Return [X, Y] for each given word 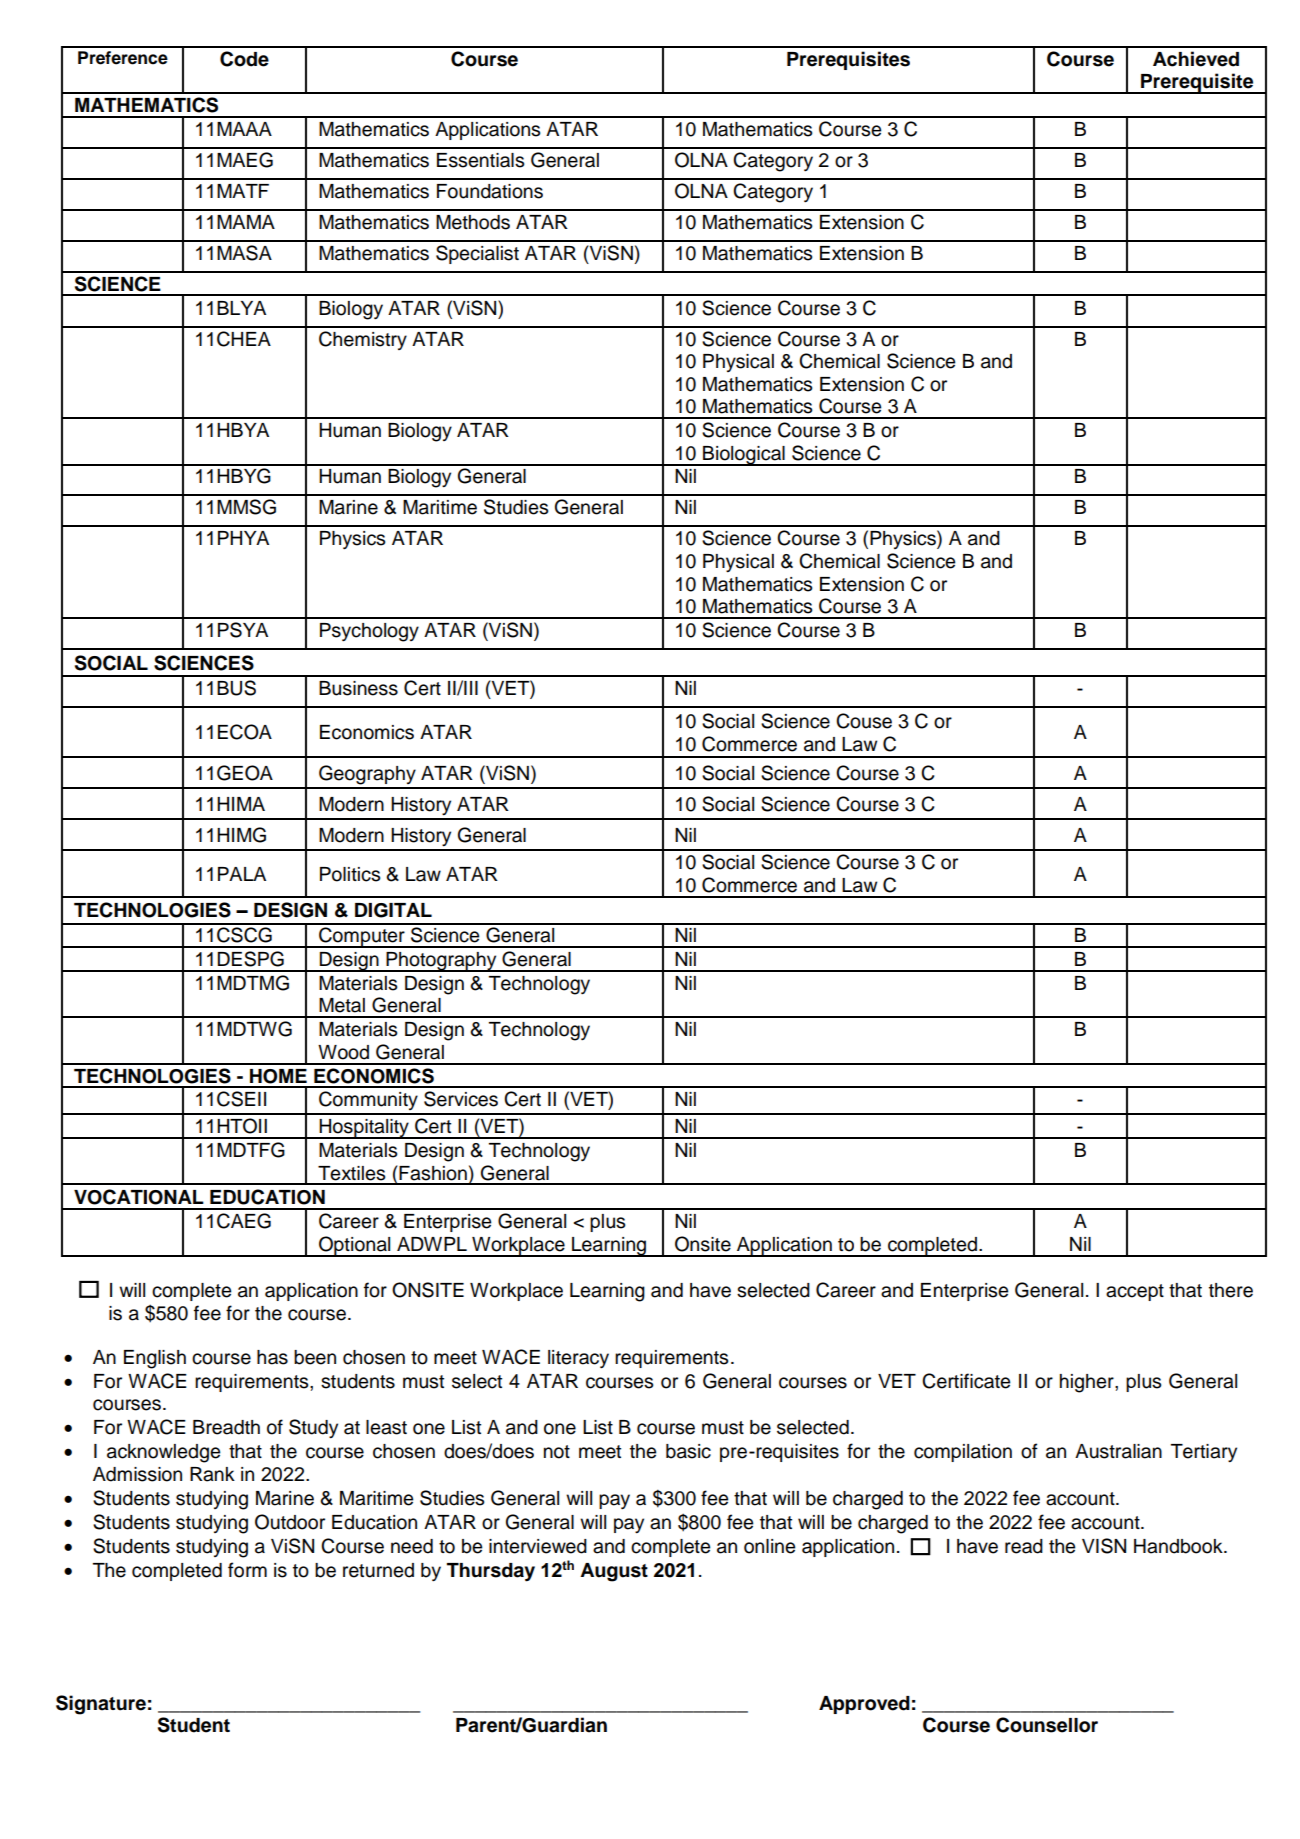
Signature [101, 1705]
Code [244, 59]
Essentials [481, 160]
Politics [350, 874]
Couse [864, 721]
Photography [441, 962]
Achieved [1196, 59]
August [614, 1572]
